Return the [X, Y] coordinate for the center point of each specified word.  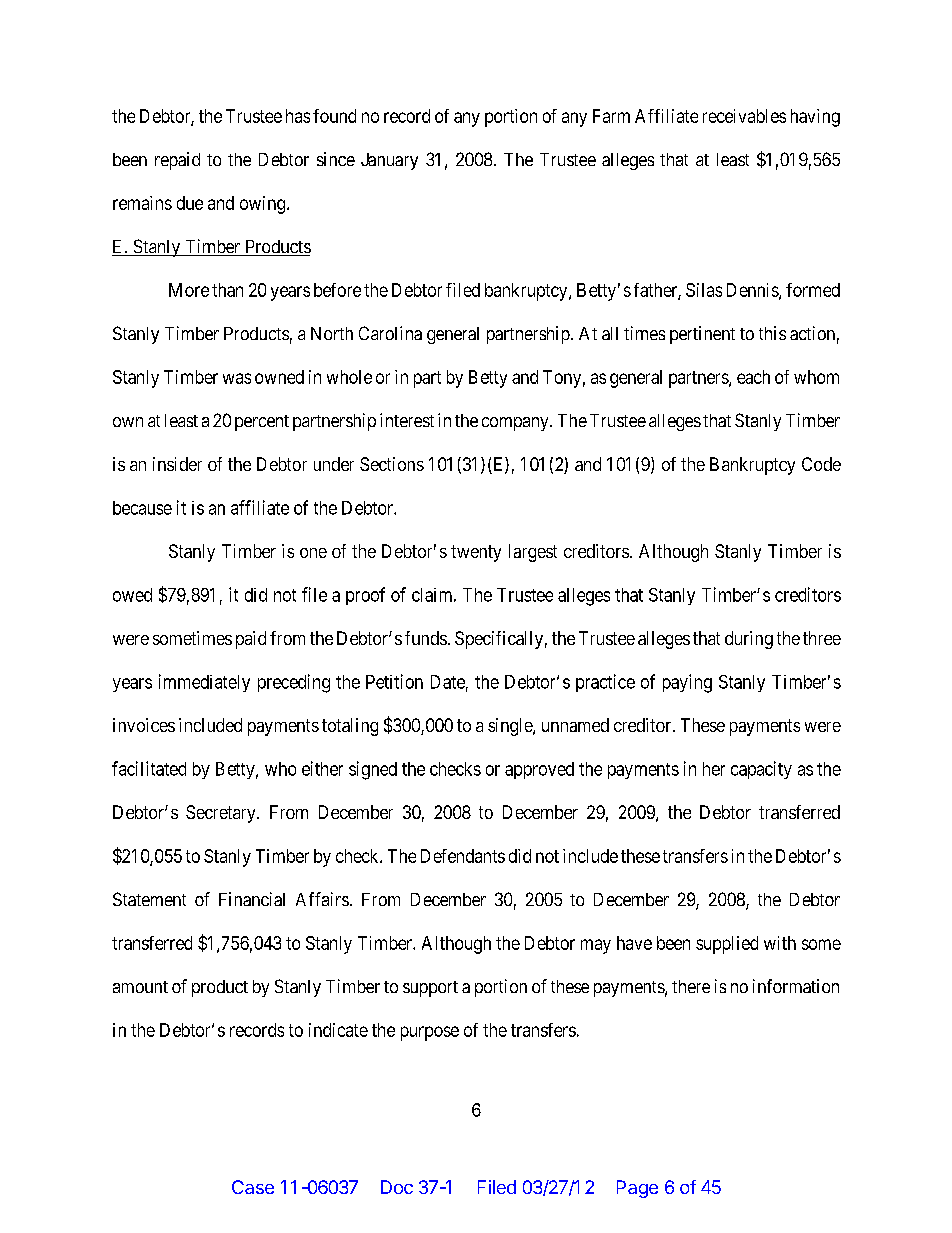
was [237, 378]
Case [253, 1187]
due [190, 203]
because [142, 508]
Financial [252, 899]
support [430, 989]
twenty [476, 553]
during [749, 640]
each [753, 377]
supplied [727, 945]
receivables [744, 116]
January [389, 161]
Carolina [390, 333]
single [511, 727]
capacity [761, 770]
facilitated [149, 768]
